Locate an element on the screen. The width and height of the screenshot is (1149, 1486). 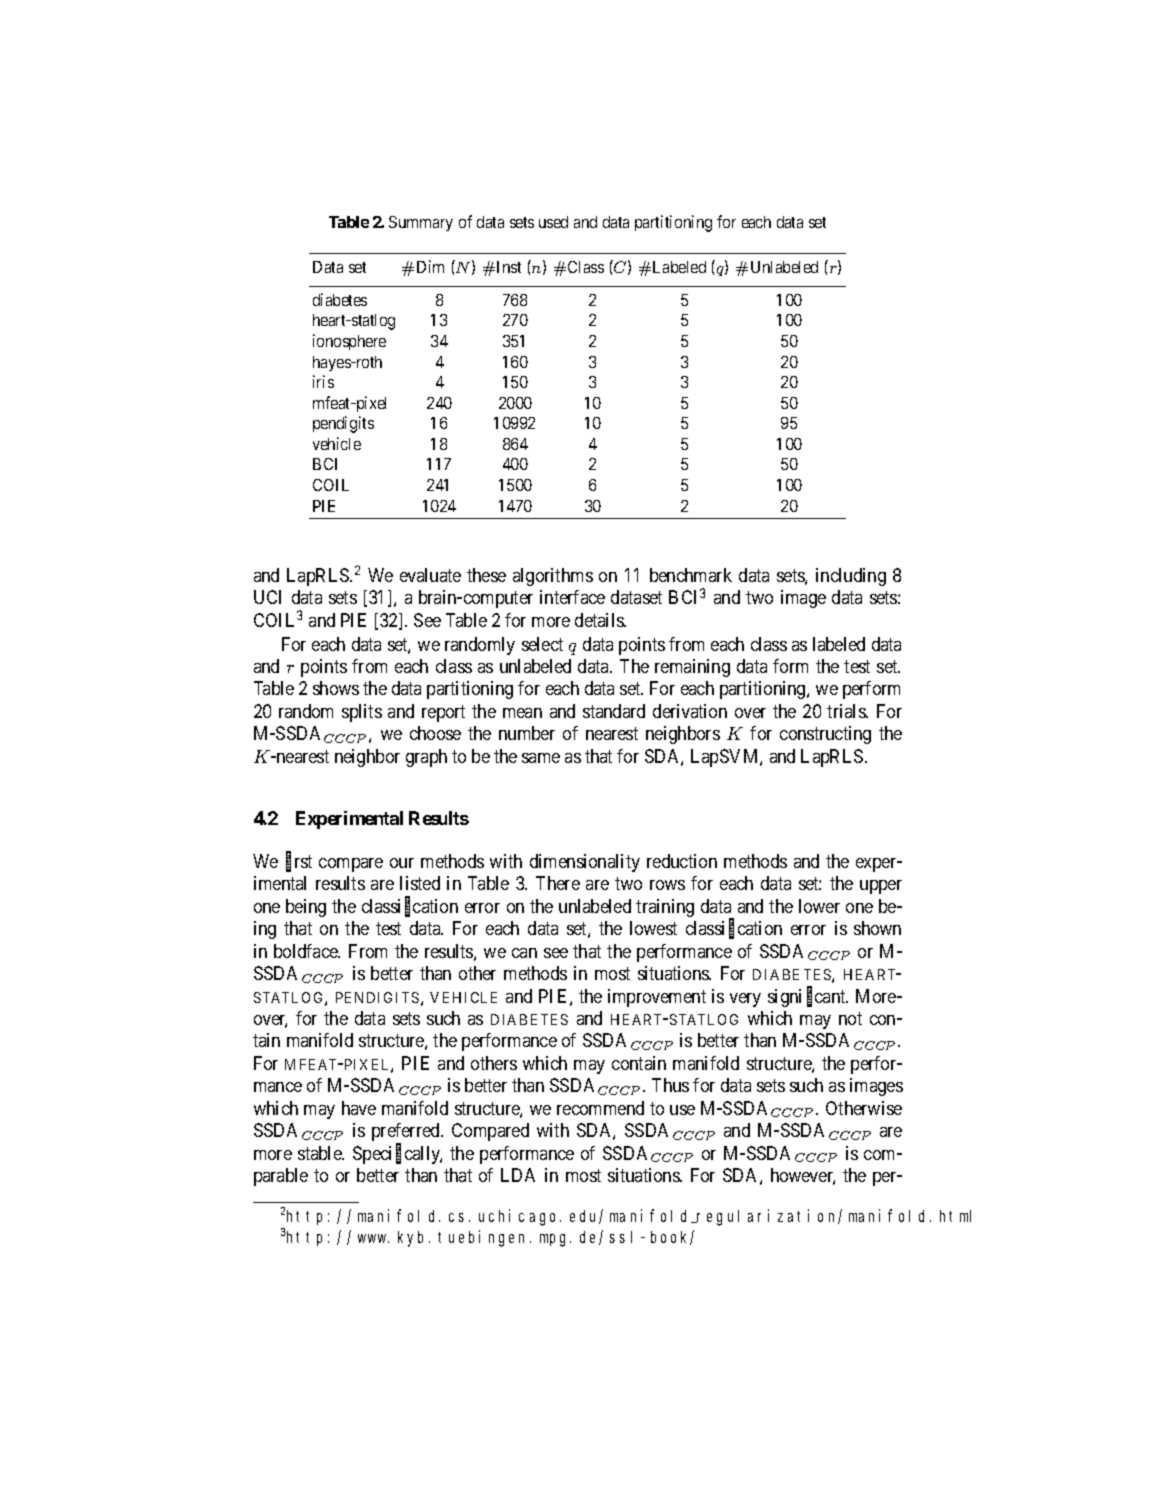
lower is located at coordinates (819, 906).
